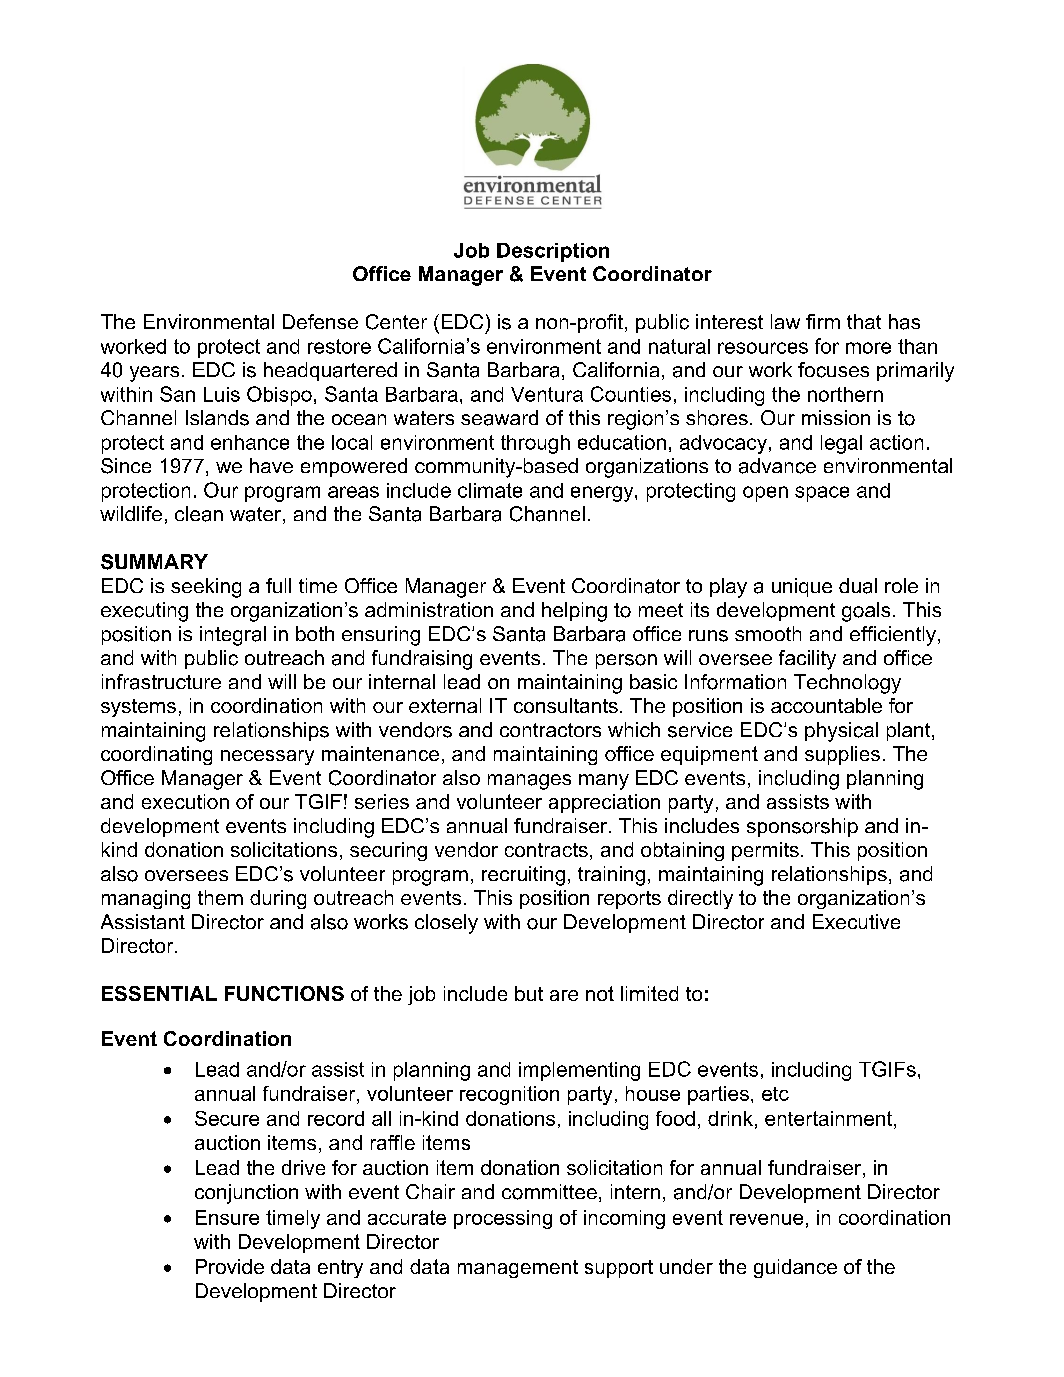 Image resolution: width=1064 pixels, height=1377 pixels. I want to click on unique, so click(802, 587).
